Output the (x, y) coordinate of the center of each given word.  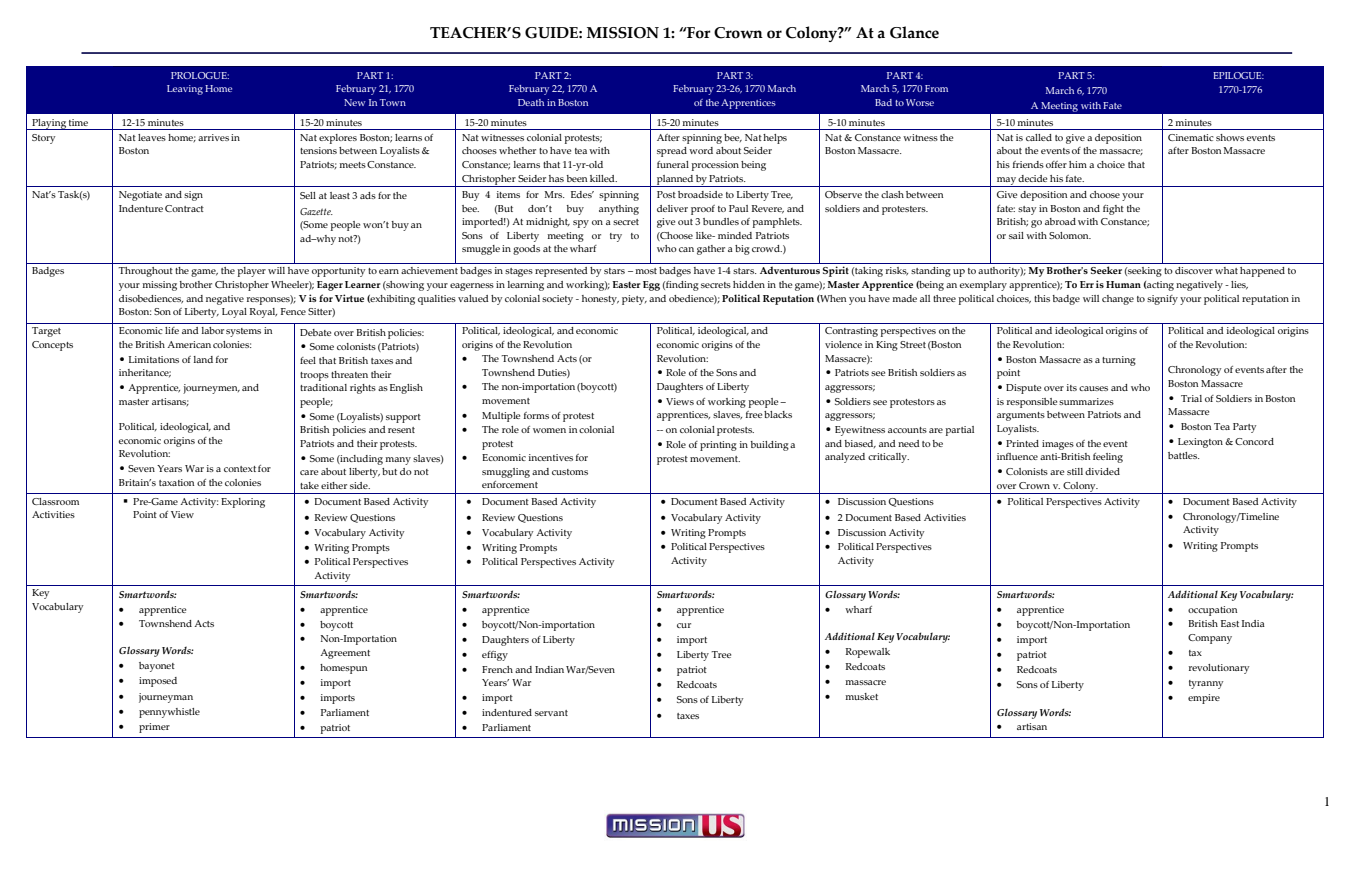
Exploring (243, 503)
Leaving (185, 90)
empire (1204, 699)
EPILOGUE (1238, 75)
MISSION (623, 33)
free (754, 414)
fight (1113, 210)
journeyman (166, 698)
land (203, 359)
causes (1093, 388)
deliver (672, 208)
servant (551, 713)
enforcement (510, 484)
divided (1102, 471)
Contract (184, 208)
